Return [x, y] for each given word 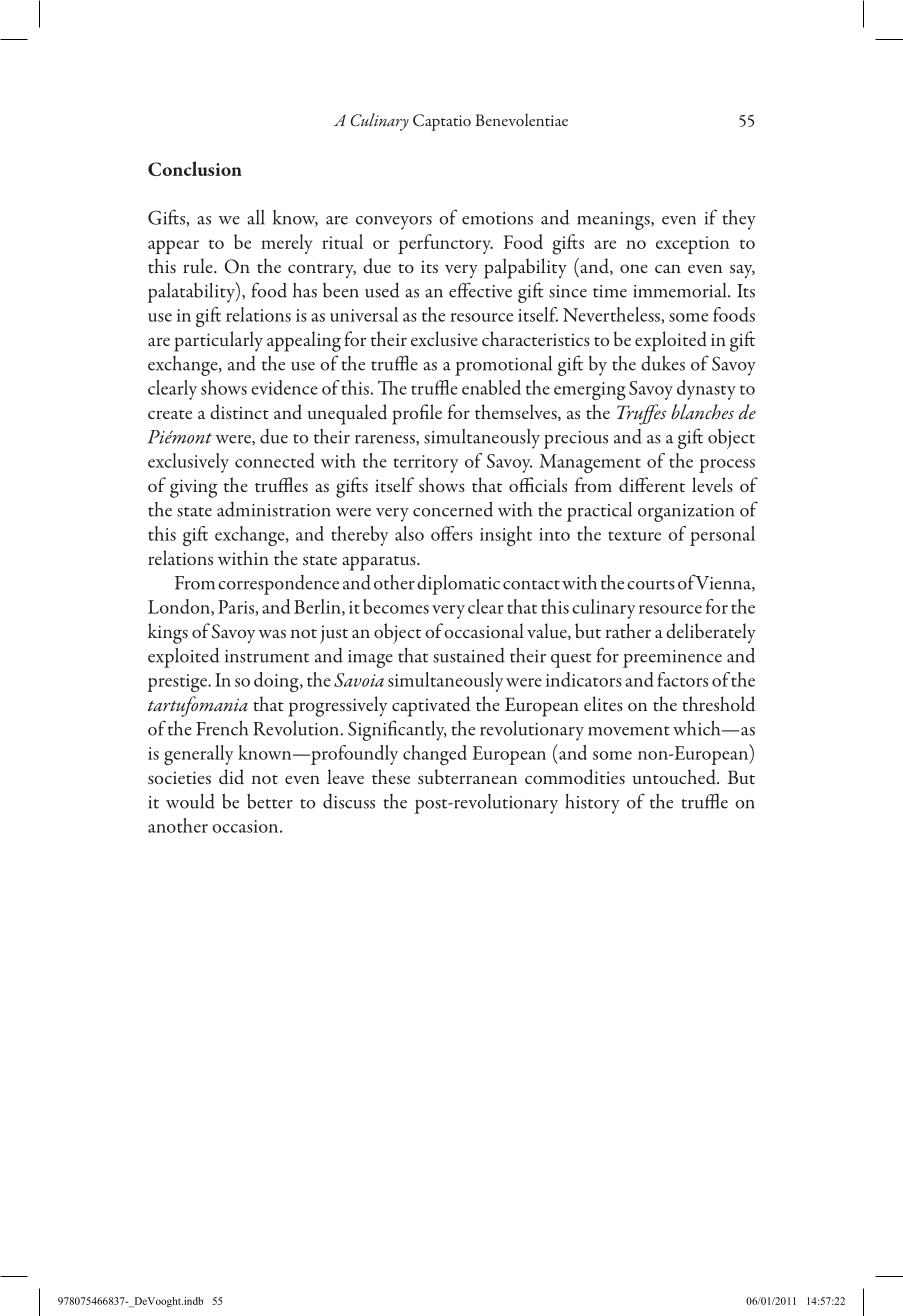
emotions [497, 218]
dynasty [706, 390]
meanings [614, 221]
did [231, 777]
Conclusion [195, 168]
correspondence [278, 585]
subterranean [467, 777]
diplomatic [458, 585]
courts [651, 585]
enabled [491, 387]
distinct [239, 412]
